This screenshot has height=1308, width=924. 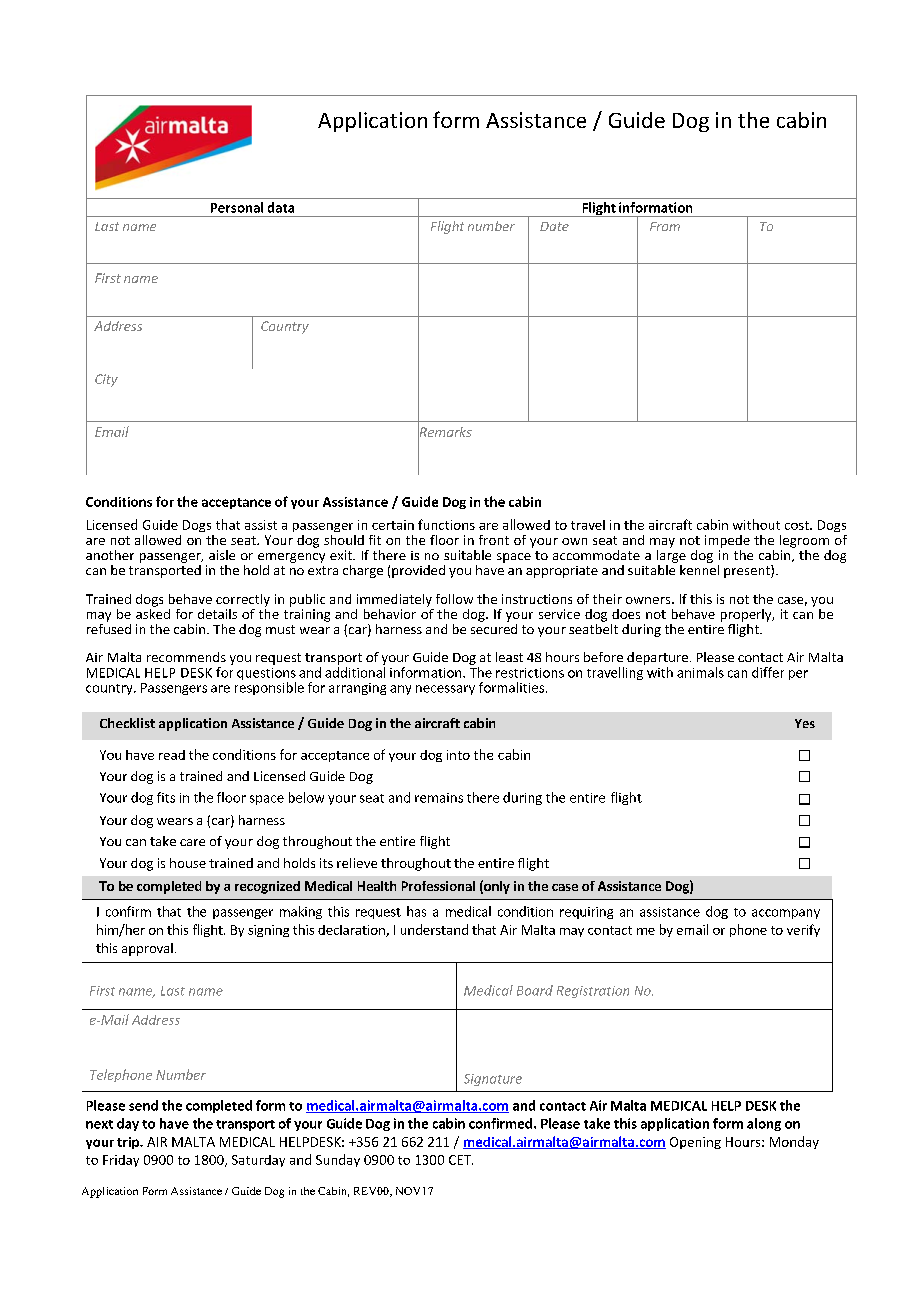 I want to click on aisle, so click(x=222, y=555).
